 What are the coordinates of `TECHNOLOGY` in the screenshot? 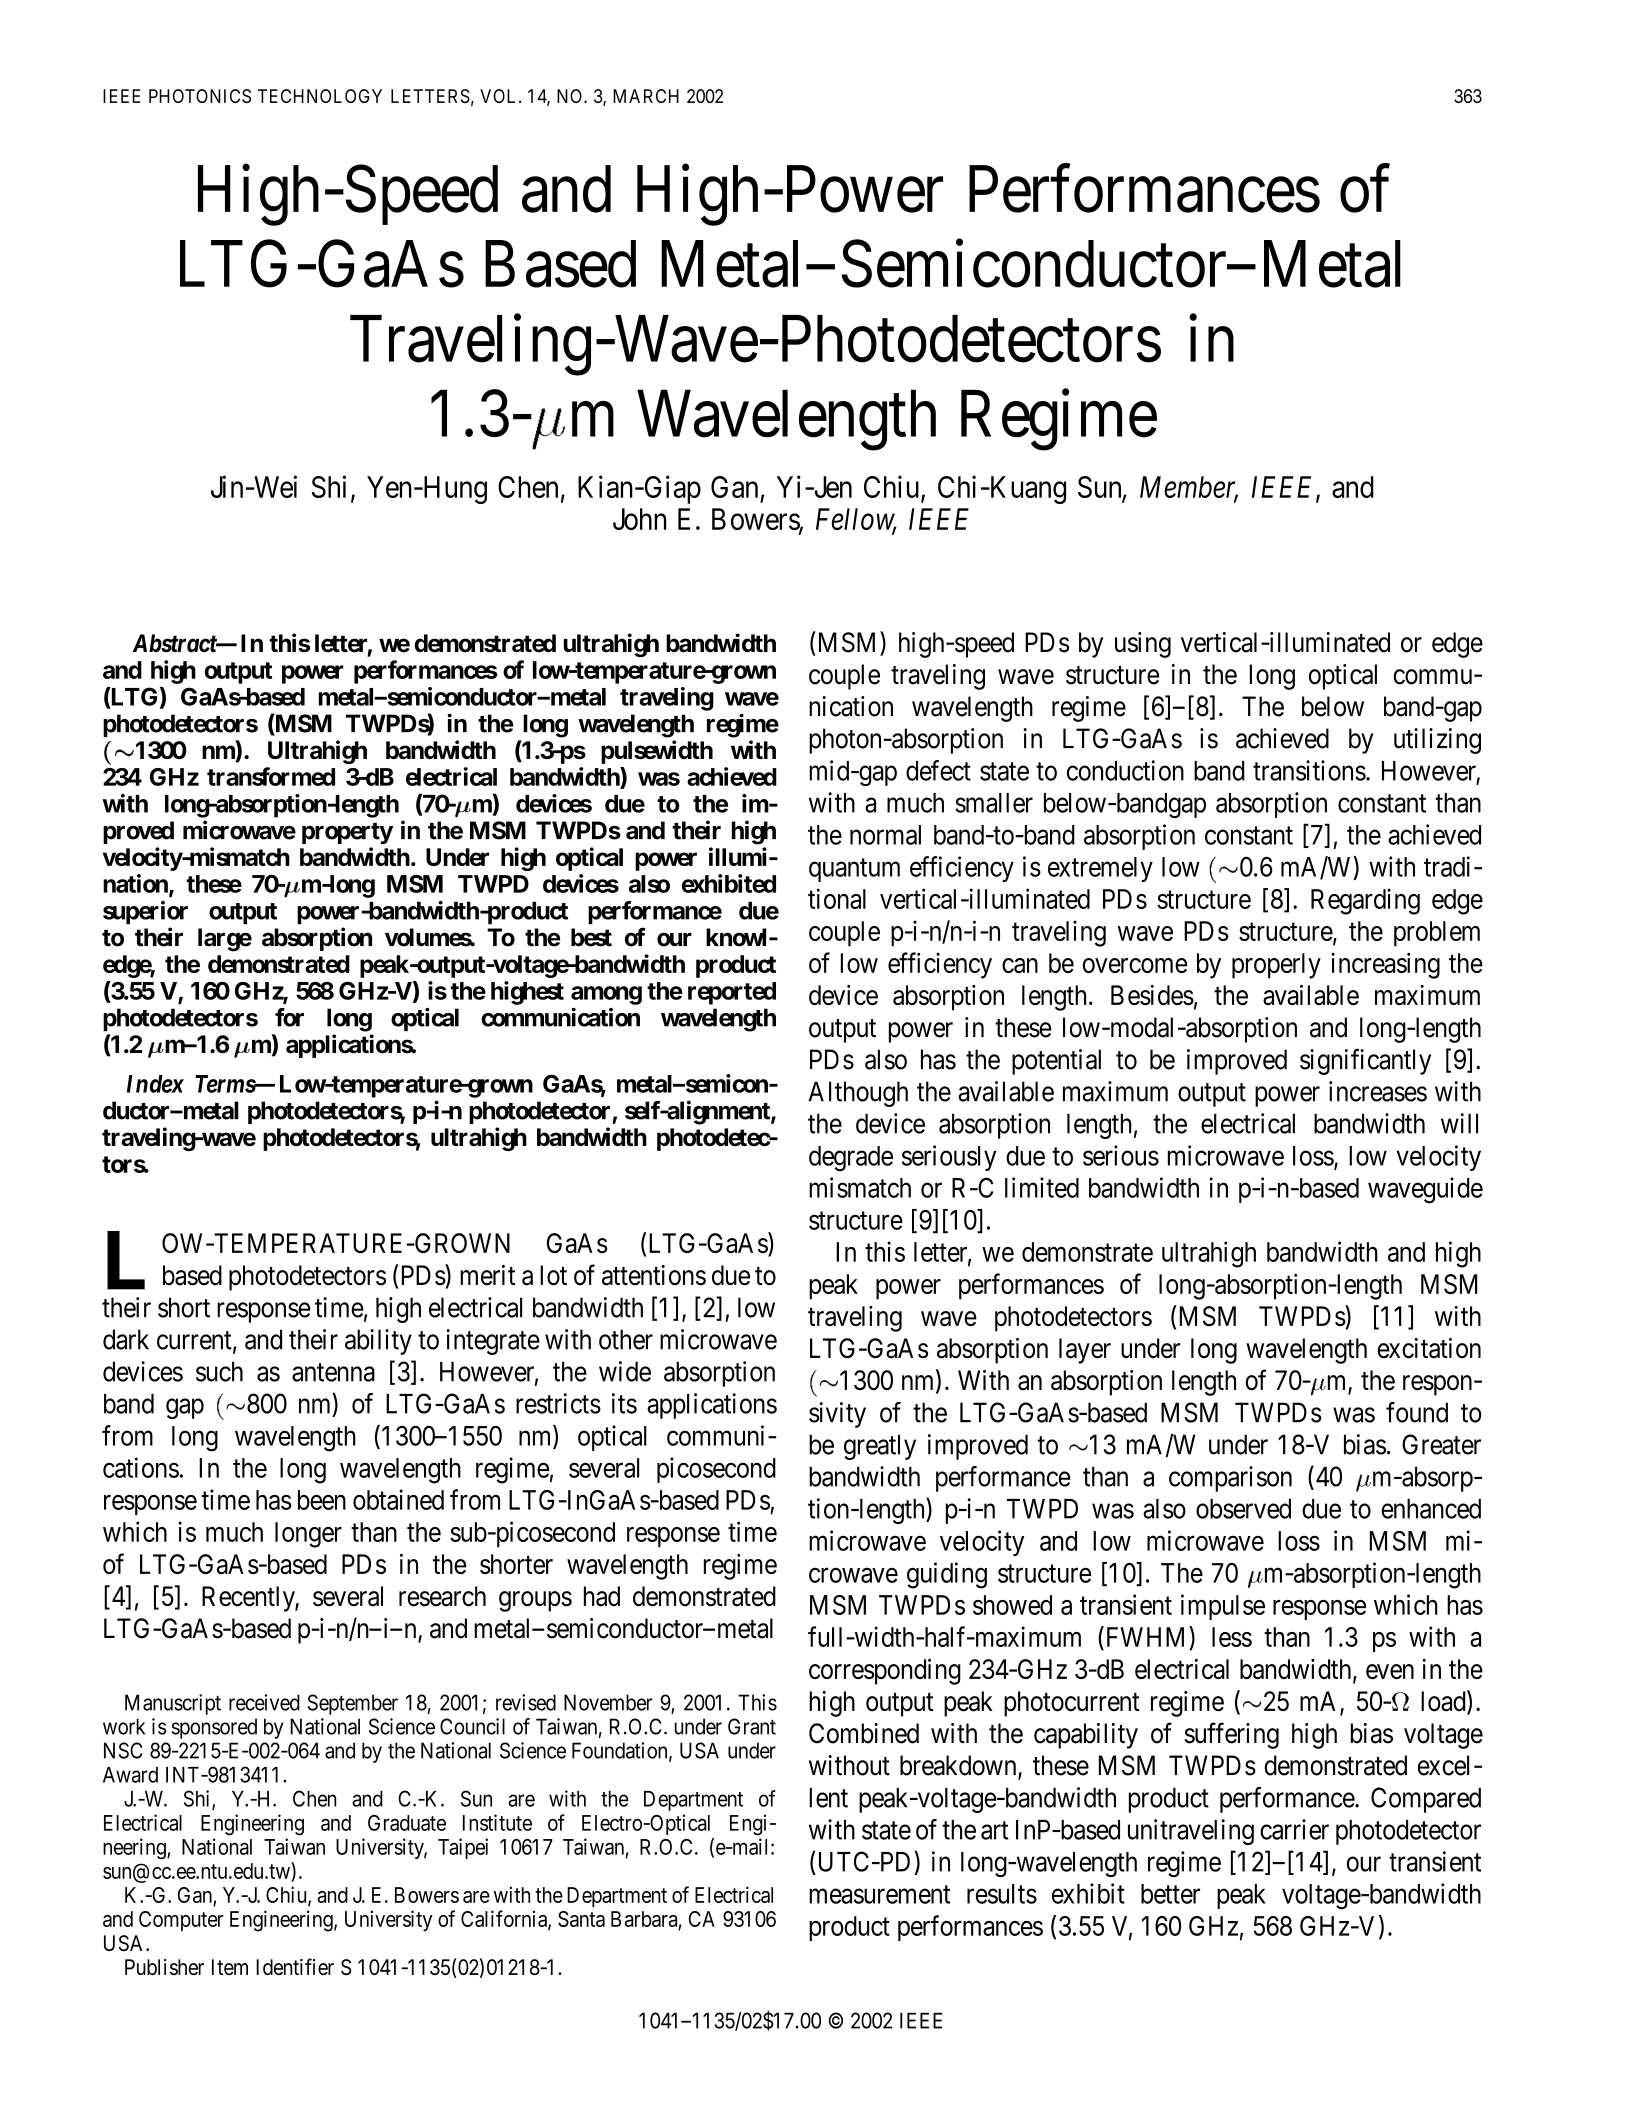 It's located at (320, 96).
